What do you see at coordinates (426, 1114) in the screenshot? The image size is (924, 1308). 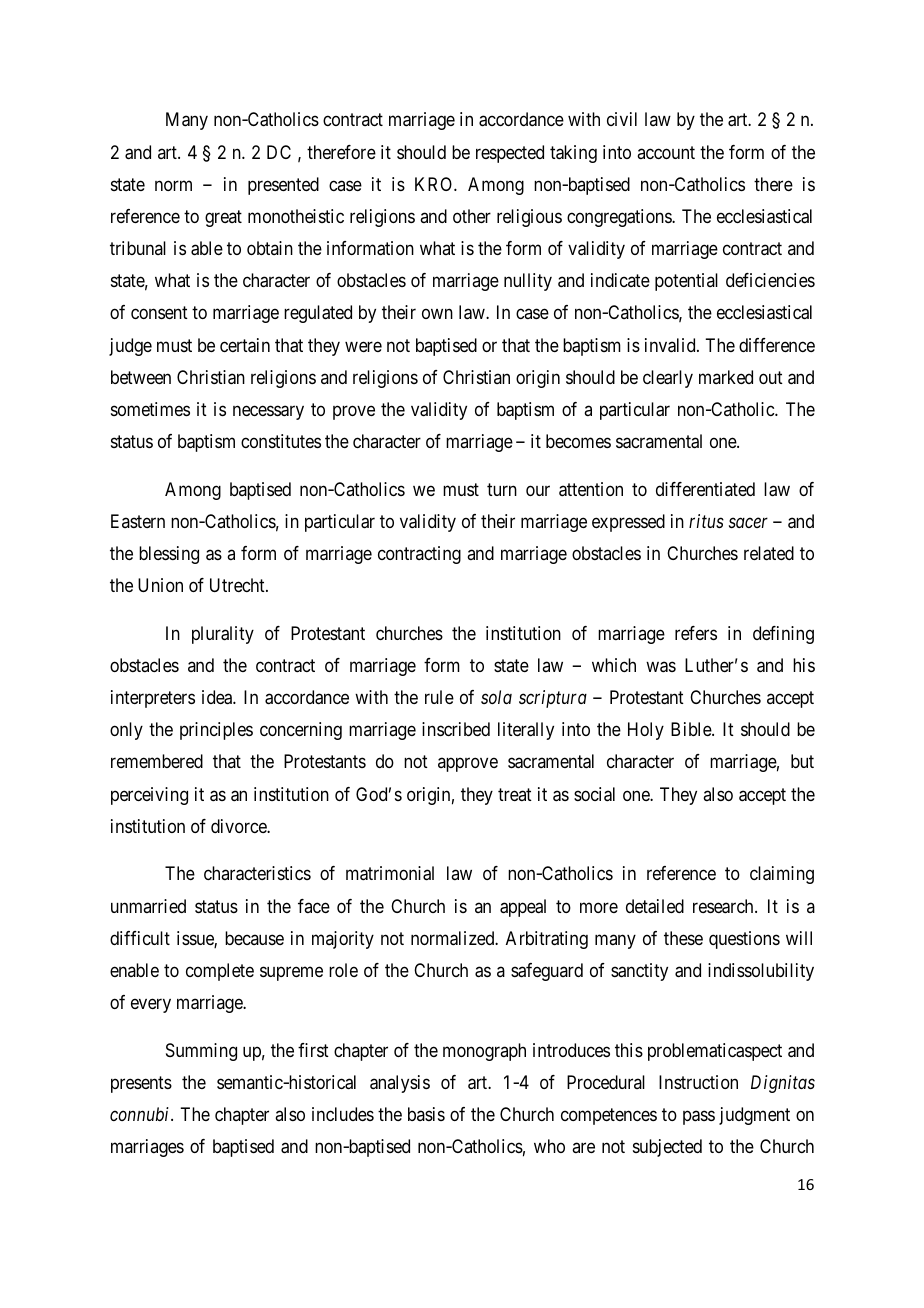 I see `basis` at bounding box center [426, 1114].
